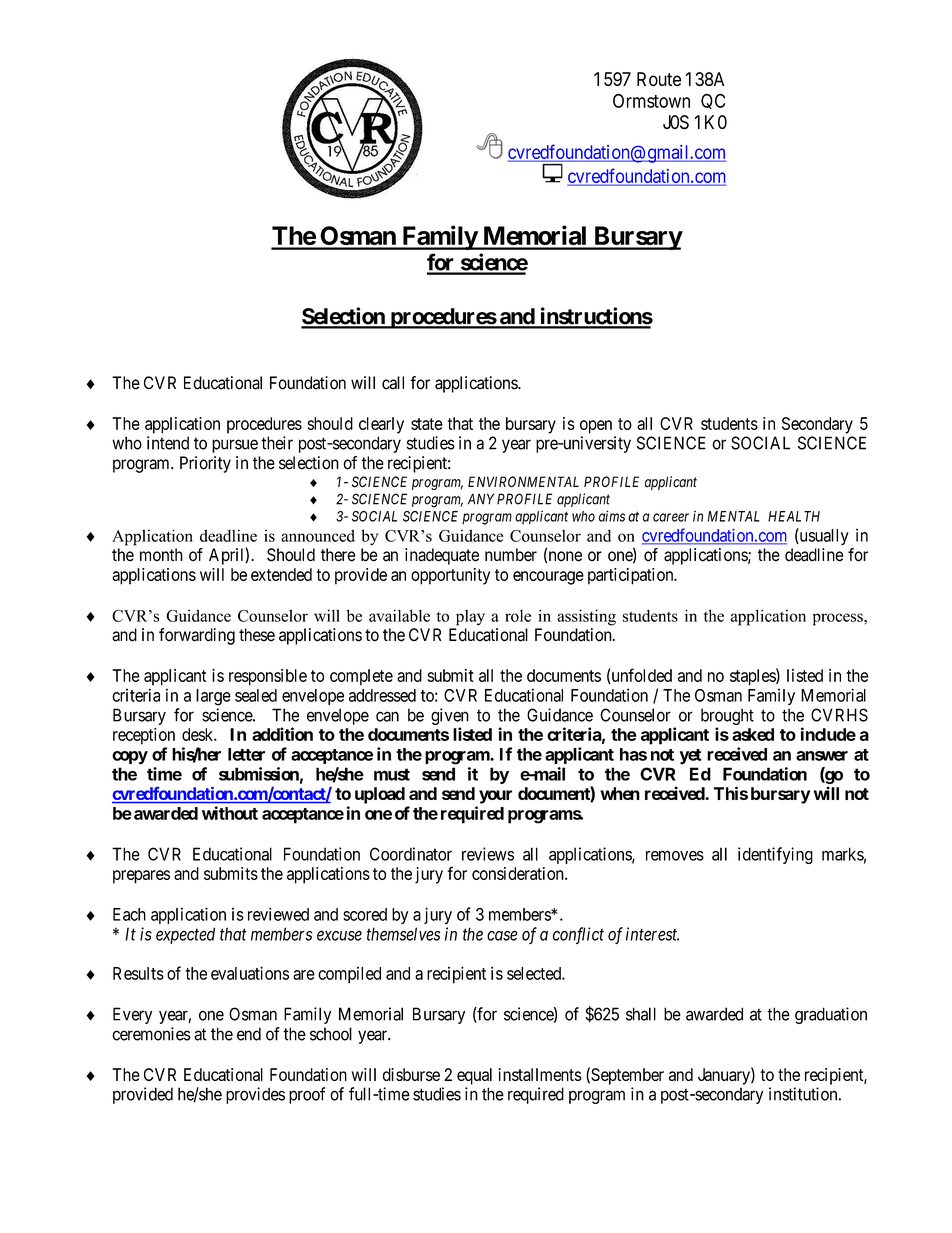  I want to click on ceremonies, so click(151, 1034).
